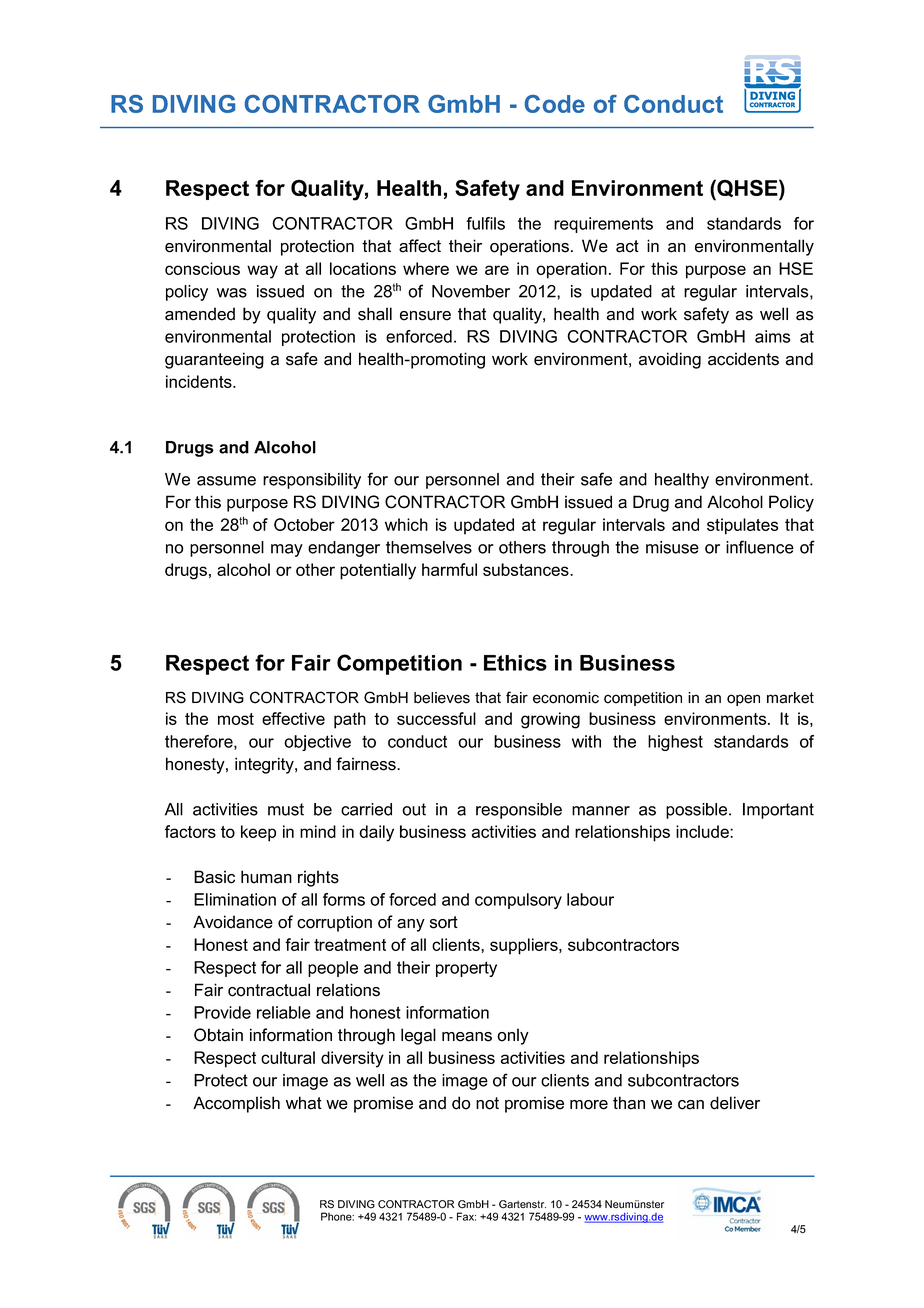 This screenshot has height=1308, width=924. Describe the element at coordinates (603, 225) in the screenshot. I see `requirements` at that location.
